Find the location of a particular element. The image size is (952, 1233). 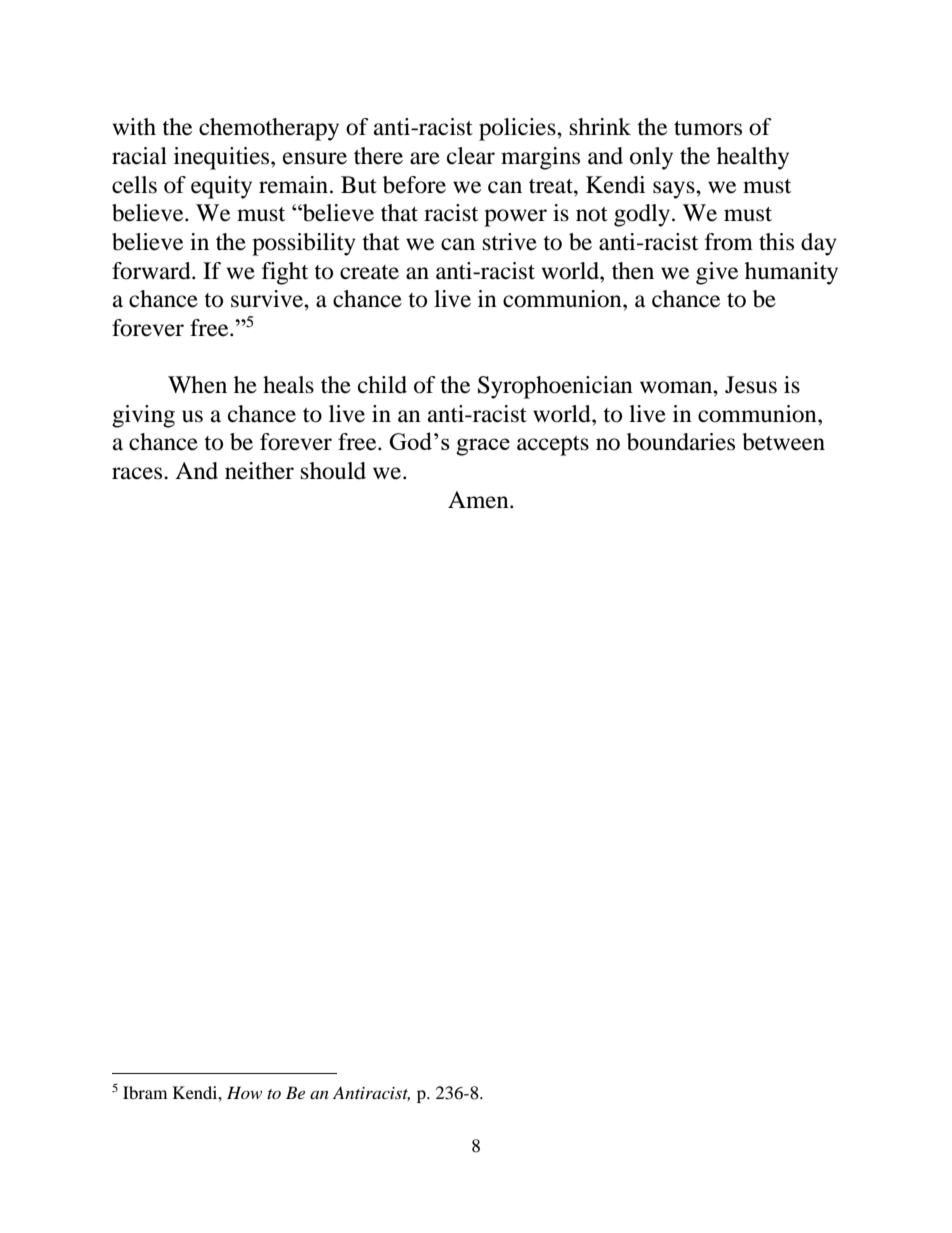

Amen is located at coordinates (479, 500).
